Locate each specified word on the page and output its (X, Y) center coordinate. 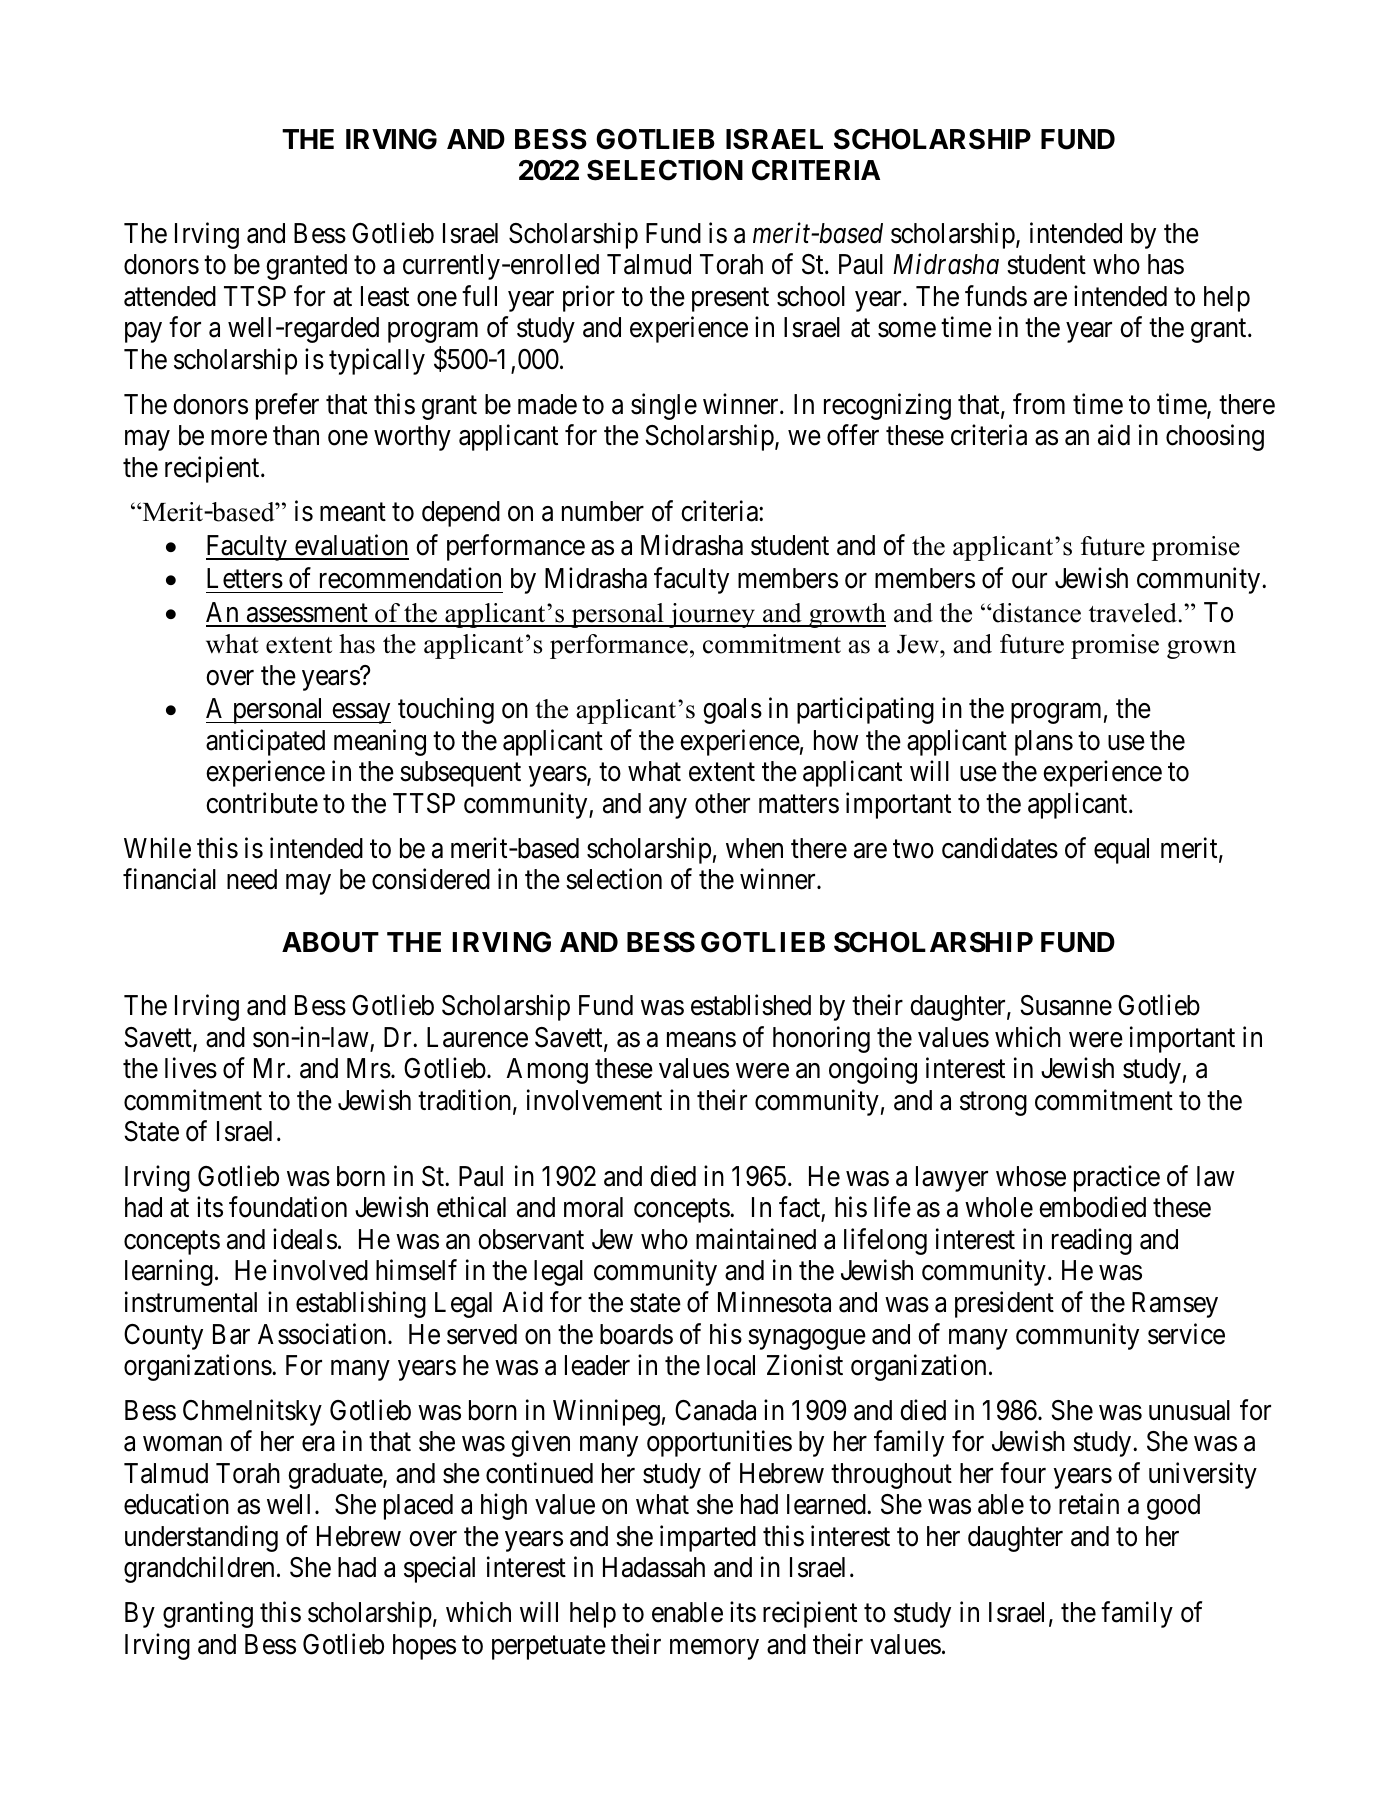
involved (320, 1270)
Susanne (1066, 1005)
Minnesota (774, 1302)
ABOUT (330, 942)
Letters (245, 578)
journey (712, 615)
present (730, 300)
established (751, 1005)
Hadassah (654, 1567)
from (1039, 404)
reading (1092, 1241)
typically (377, 361)
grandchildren (199, 1570)
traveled (1134, 613)
